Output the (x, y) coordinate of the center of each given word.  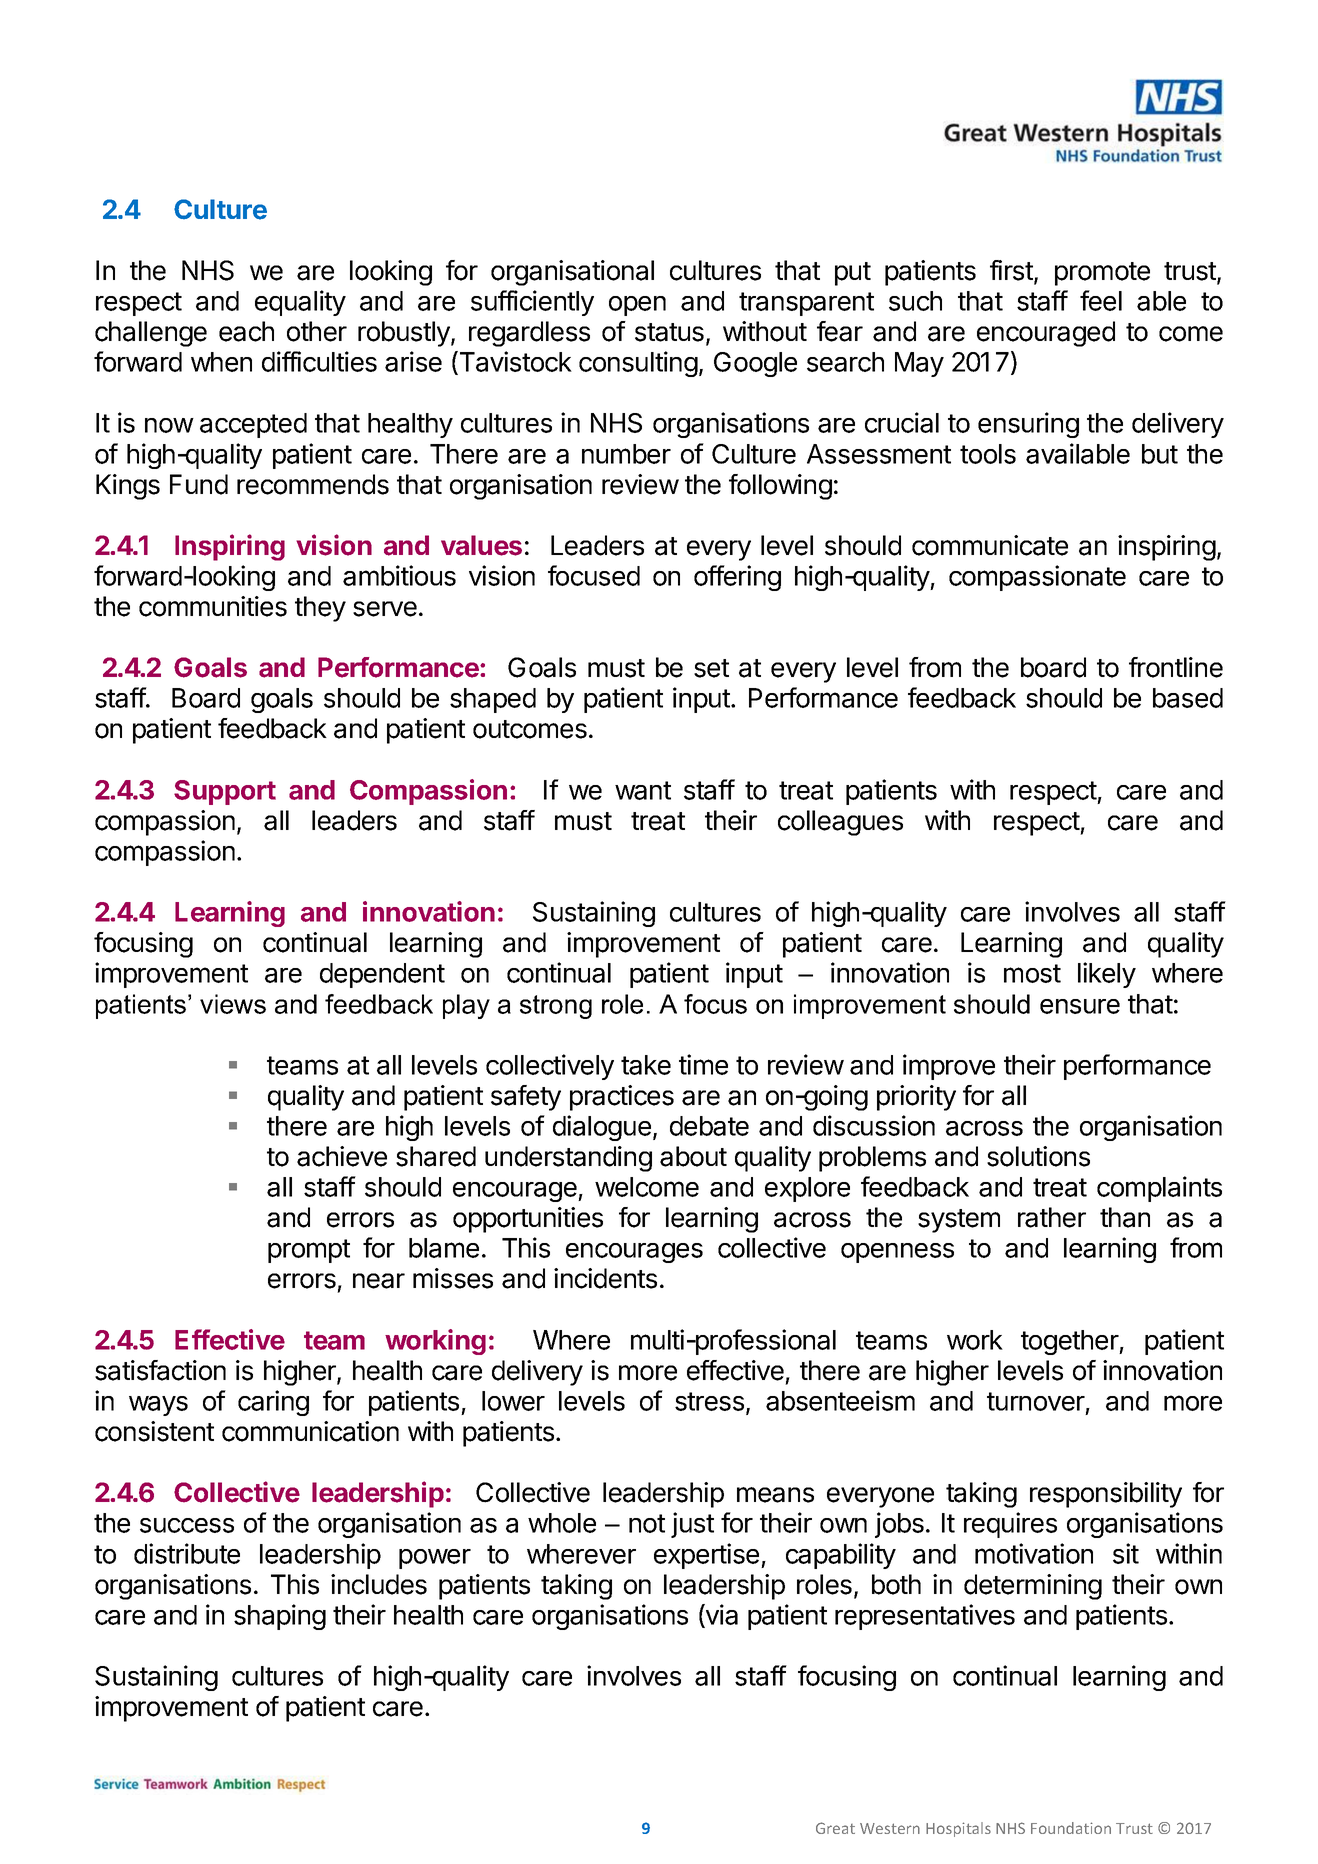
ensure (1080, 1006)
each (246, 331)
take (646, 1065)
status (669, 332)
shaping (280, 1617)
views (233, 1004)
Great (835, 1828)
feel (1101, 300)
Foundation (1071, 1828)
